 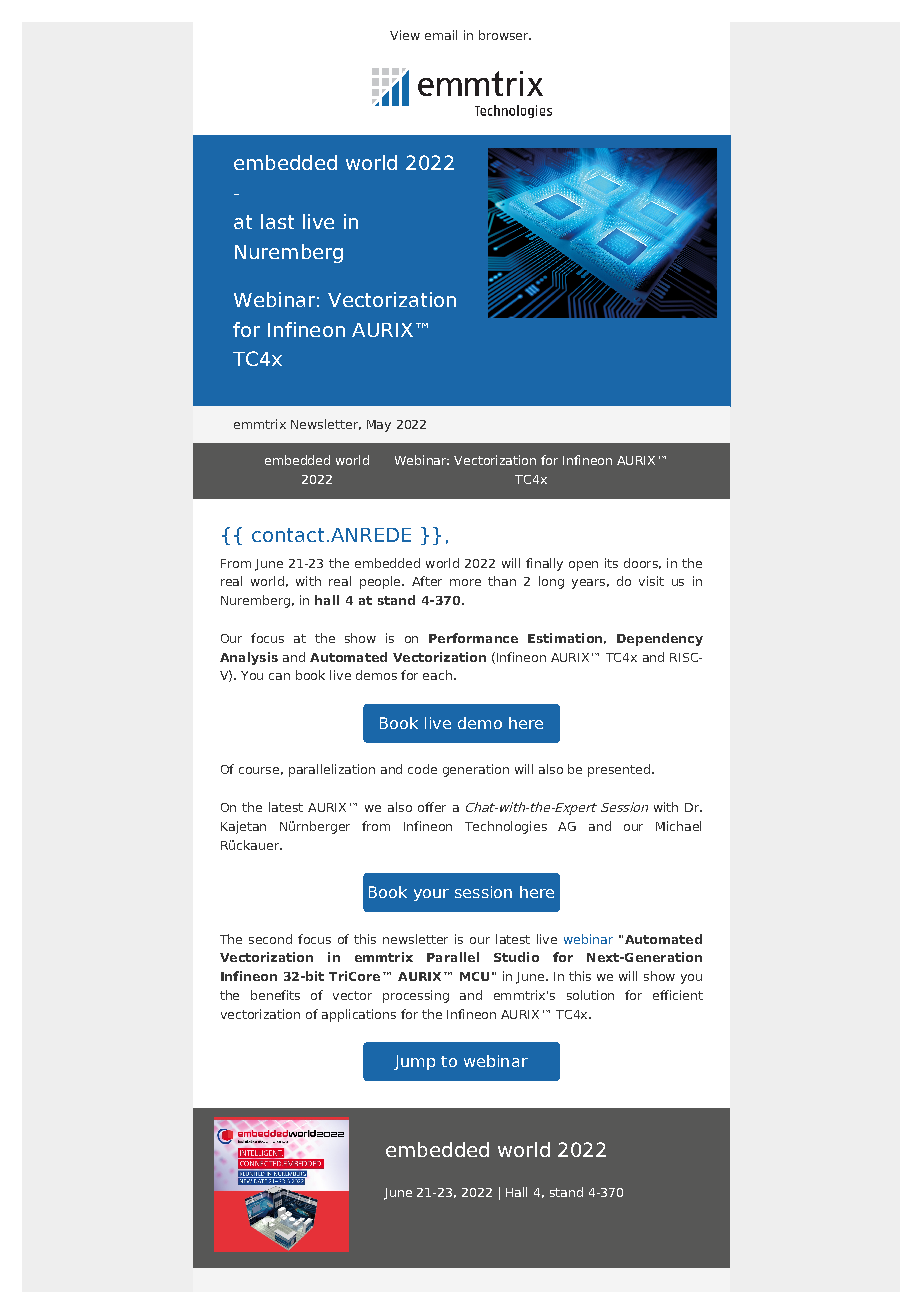 I want to click on May, so click(x=379, y=426).
